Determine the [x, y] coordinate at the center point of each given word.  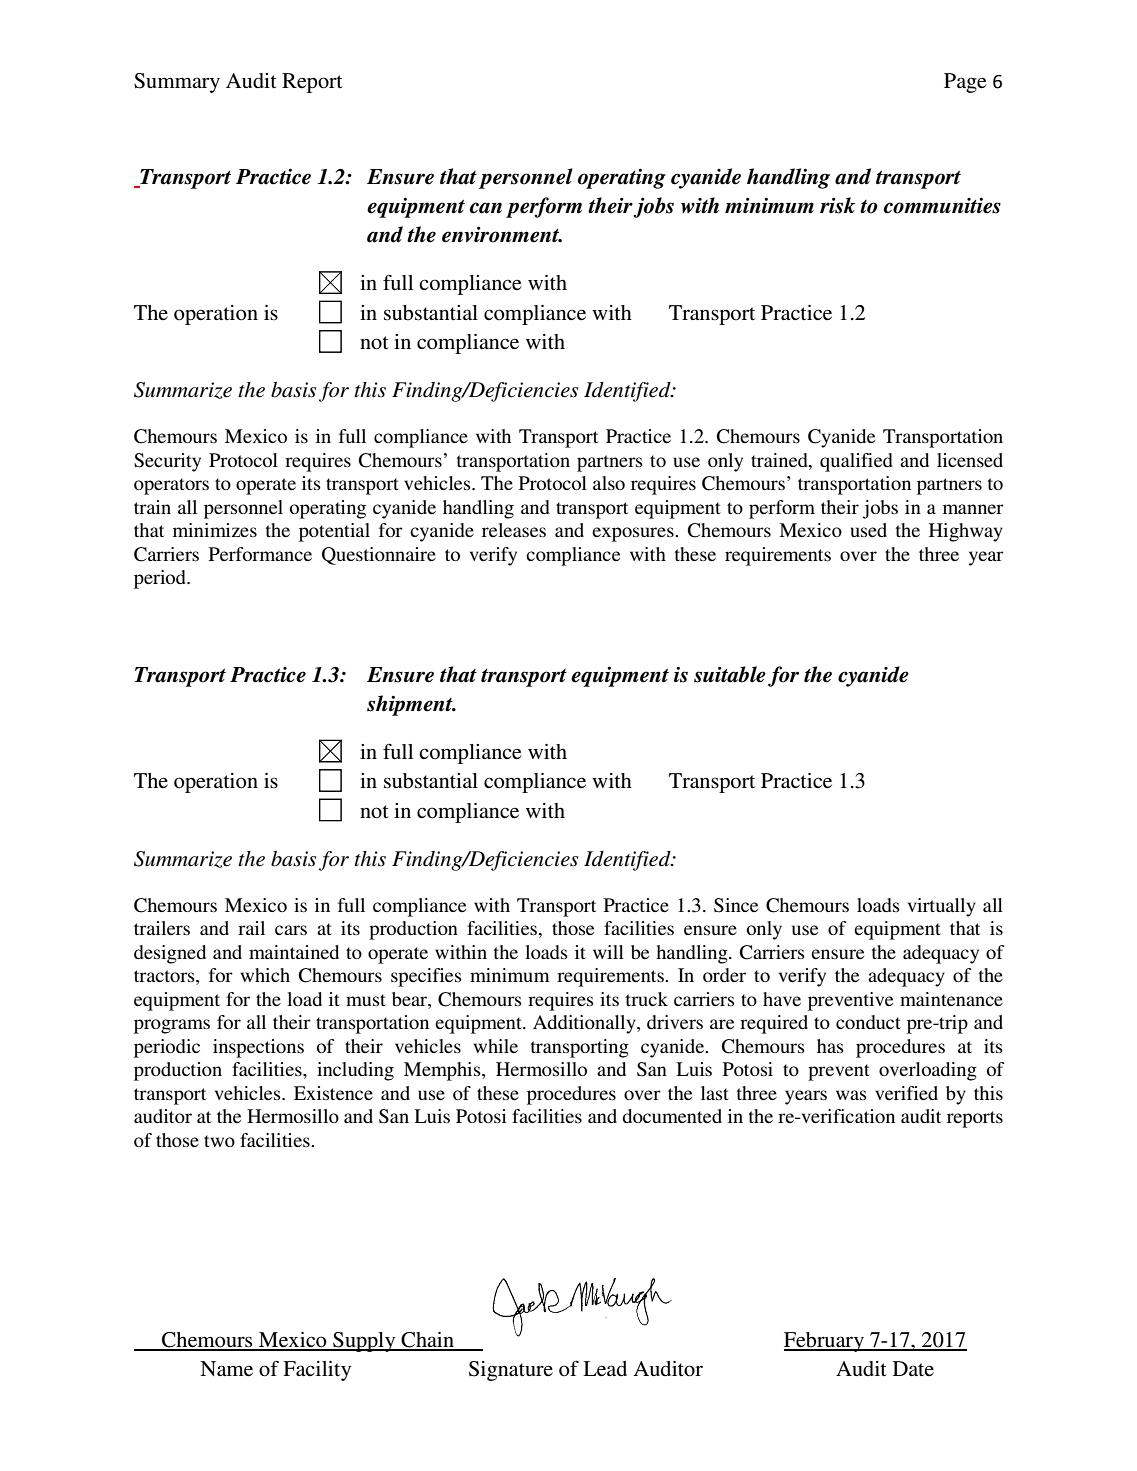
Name [226, 1369]
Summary [177, 83]
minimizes [215, 530]
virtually [942, 907]
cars [291, 930]
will [608, 952]
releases [514, 530]
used [869, 530]
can [486, 208]
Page [965, 83]
